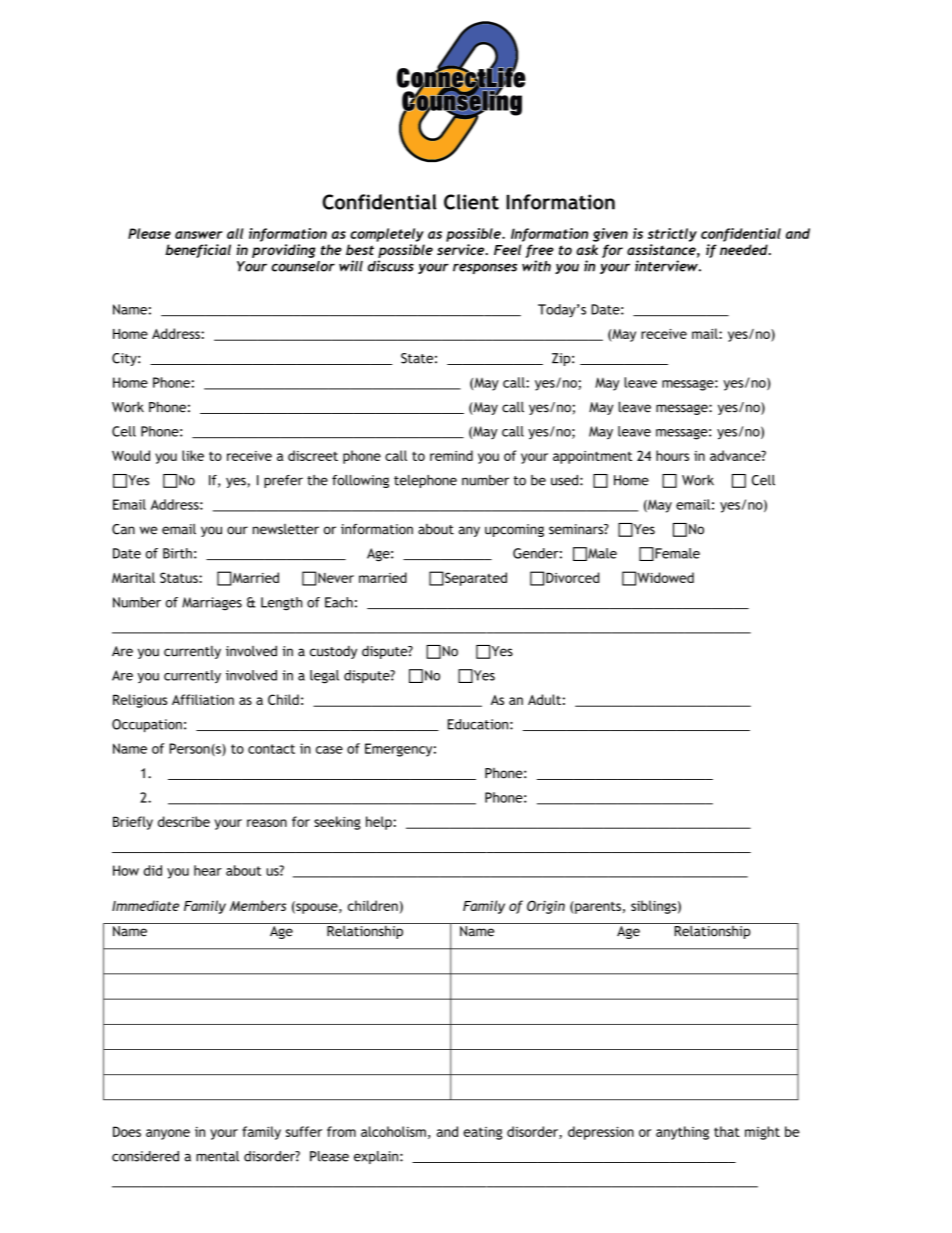  What do you see at coordinates (168, 1134) in the document?
I see `anyone` at bounding box center [168, 1134].
